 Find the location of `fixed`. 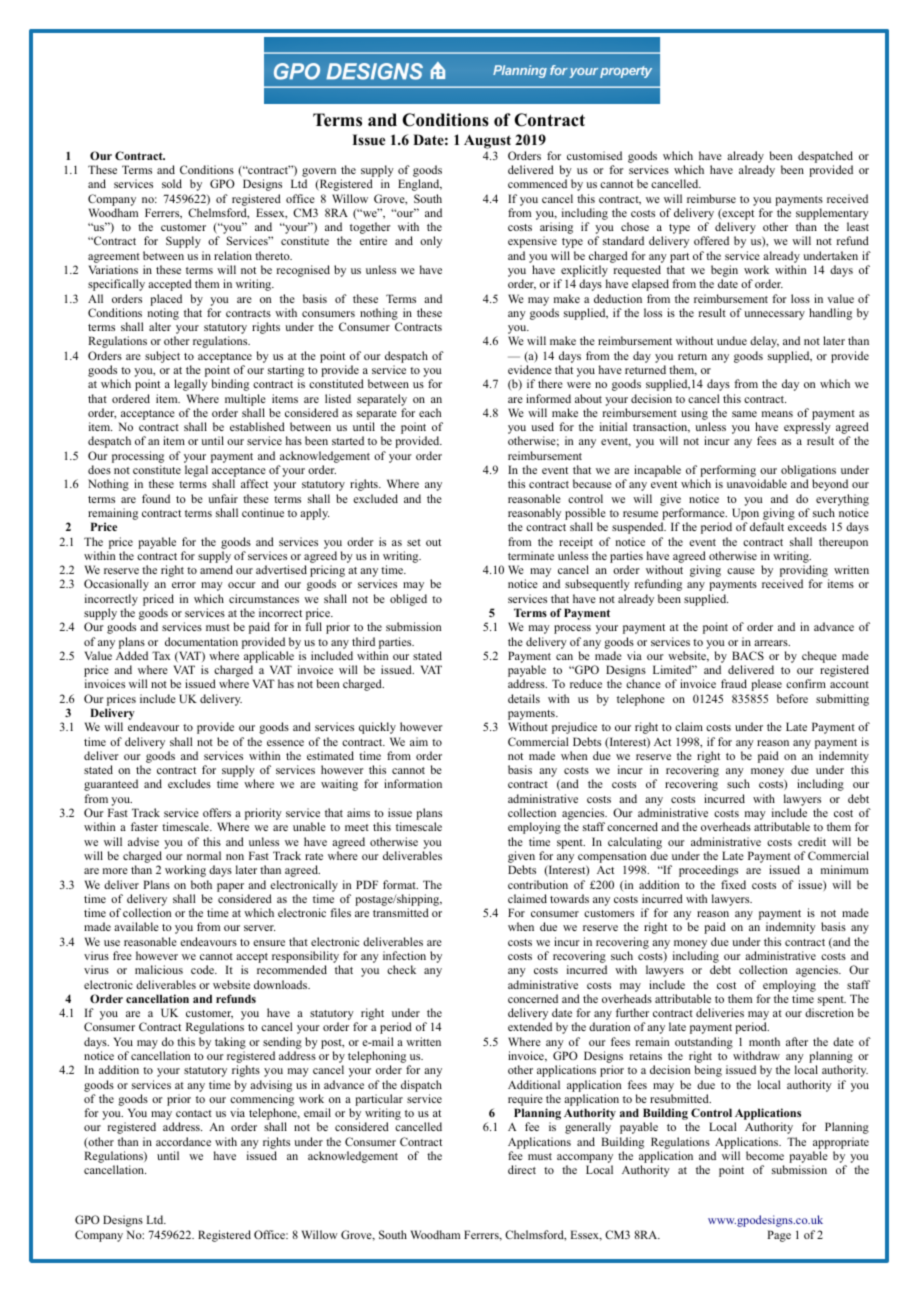

fixed is located at coordinates (733, 884).
